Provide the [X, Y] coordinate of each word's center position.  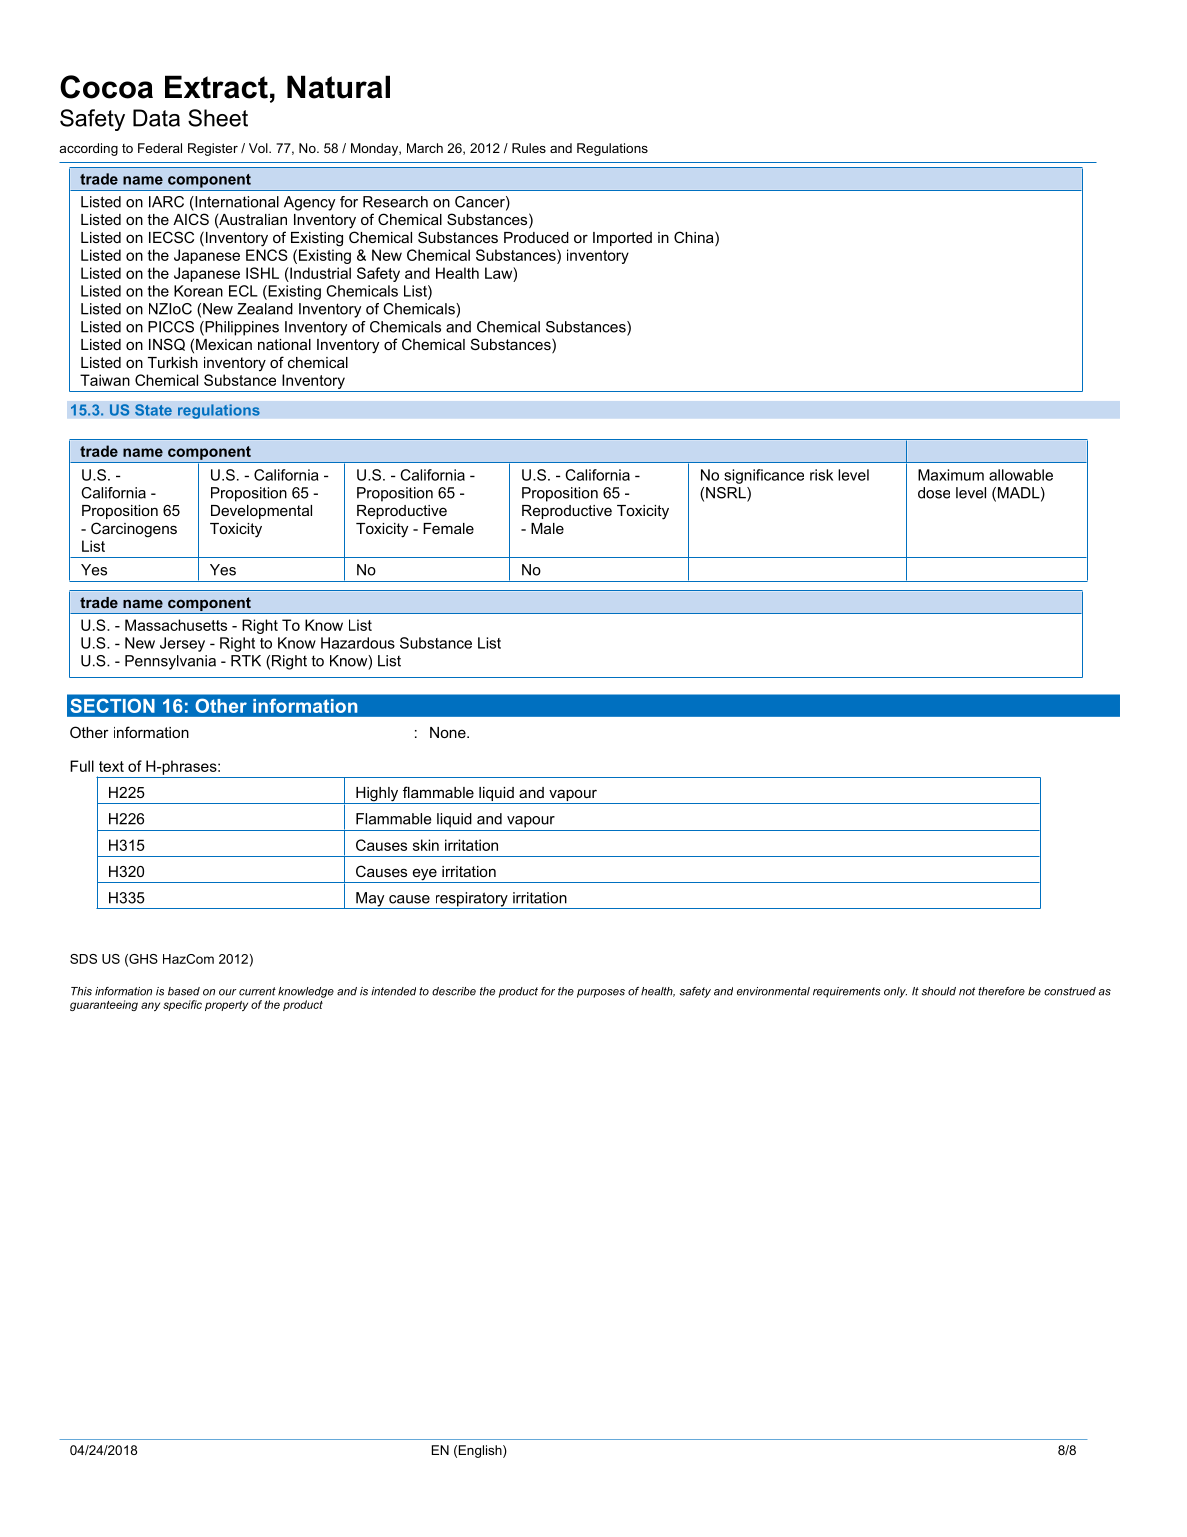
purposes [601, 993]
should [939, 991]
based [184, 991]
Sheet [218, 118]
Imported [622, 239]
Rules [529, 148]
